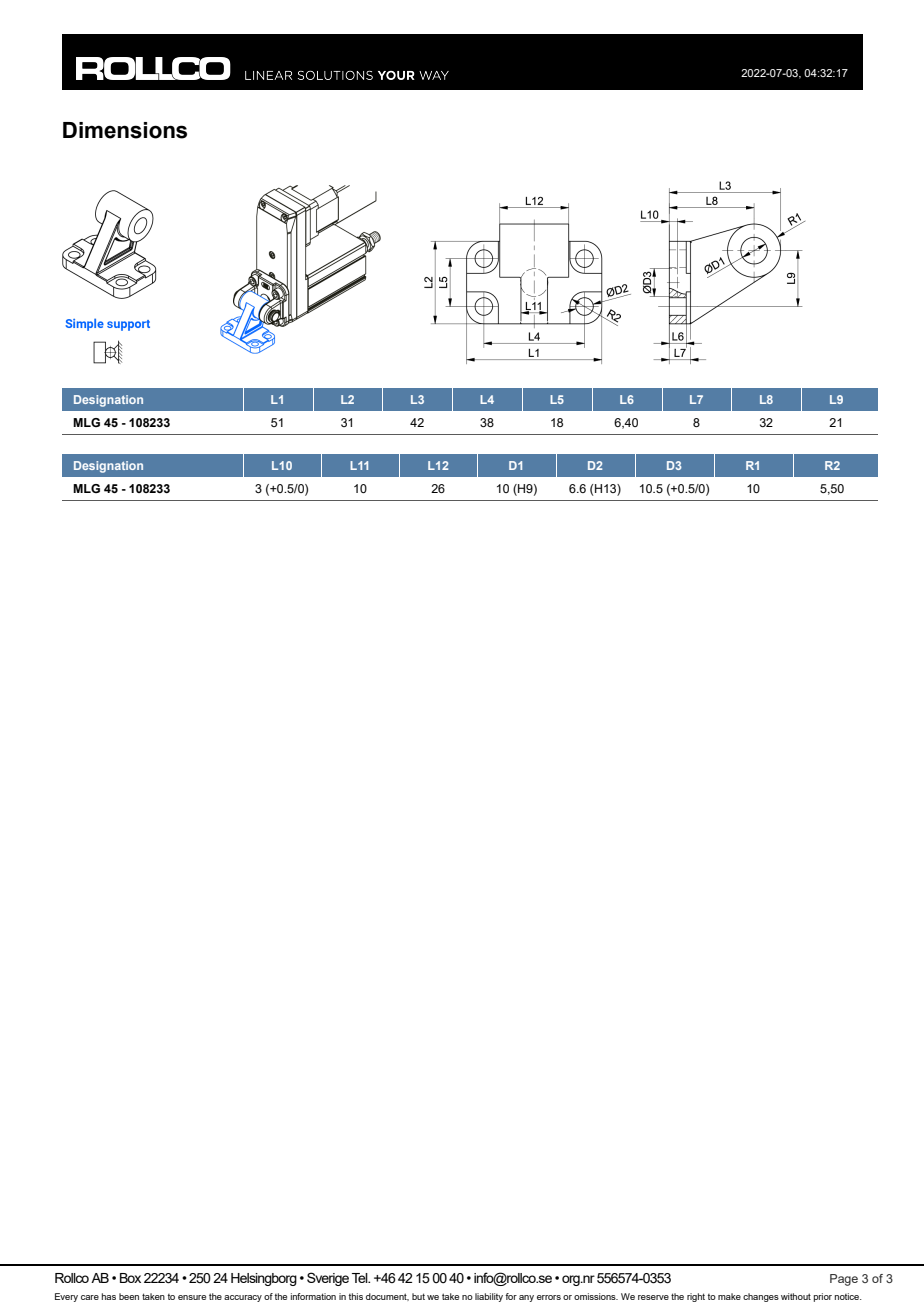  I want to click on without, so click(796, 1296).
